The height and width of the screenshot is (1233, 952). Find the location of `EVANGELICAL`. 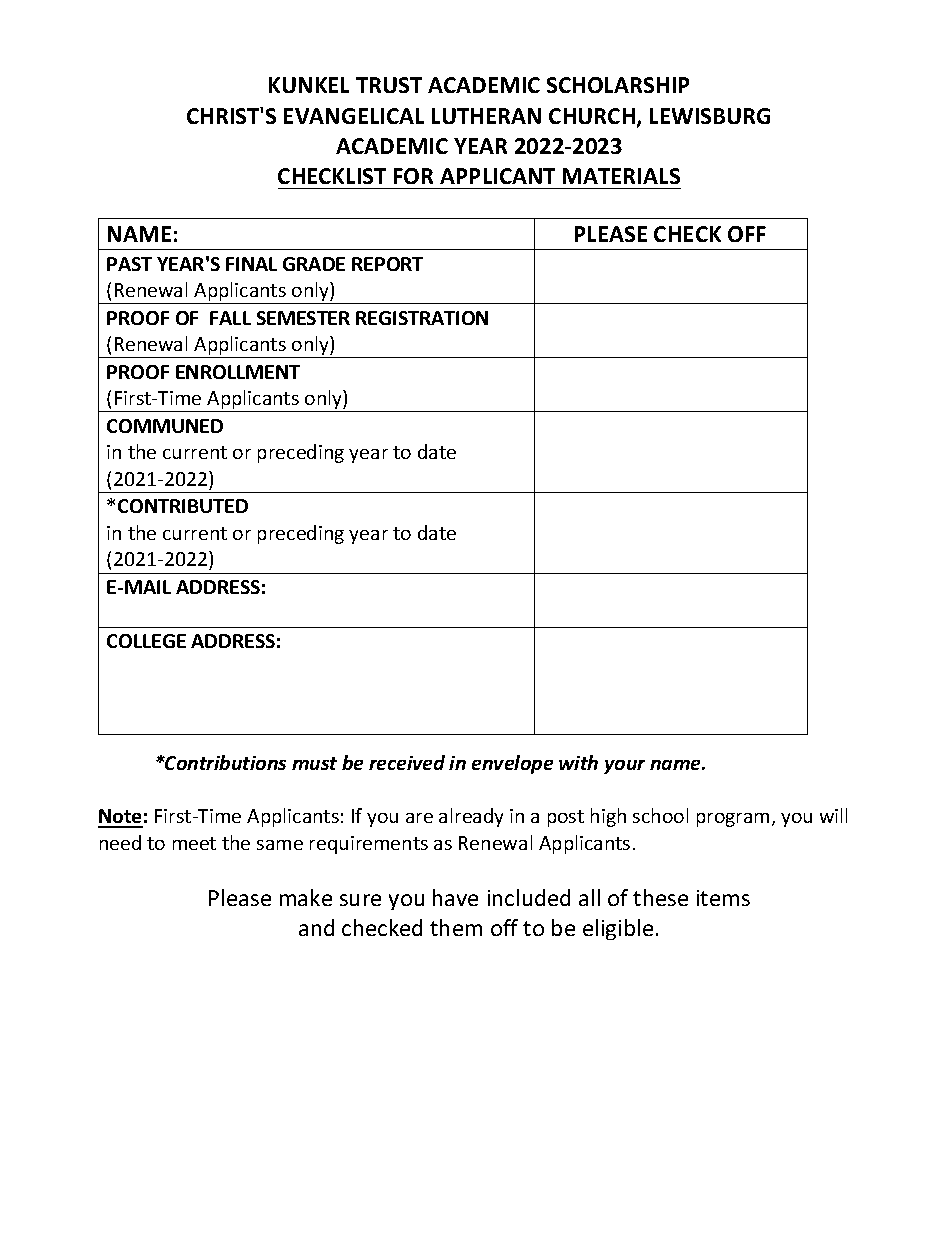

EVANGELICAL is located at coordinates (354, 116).
